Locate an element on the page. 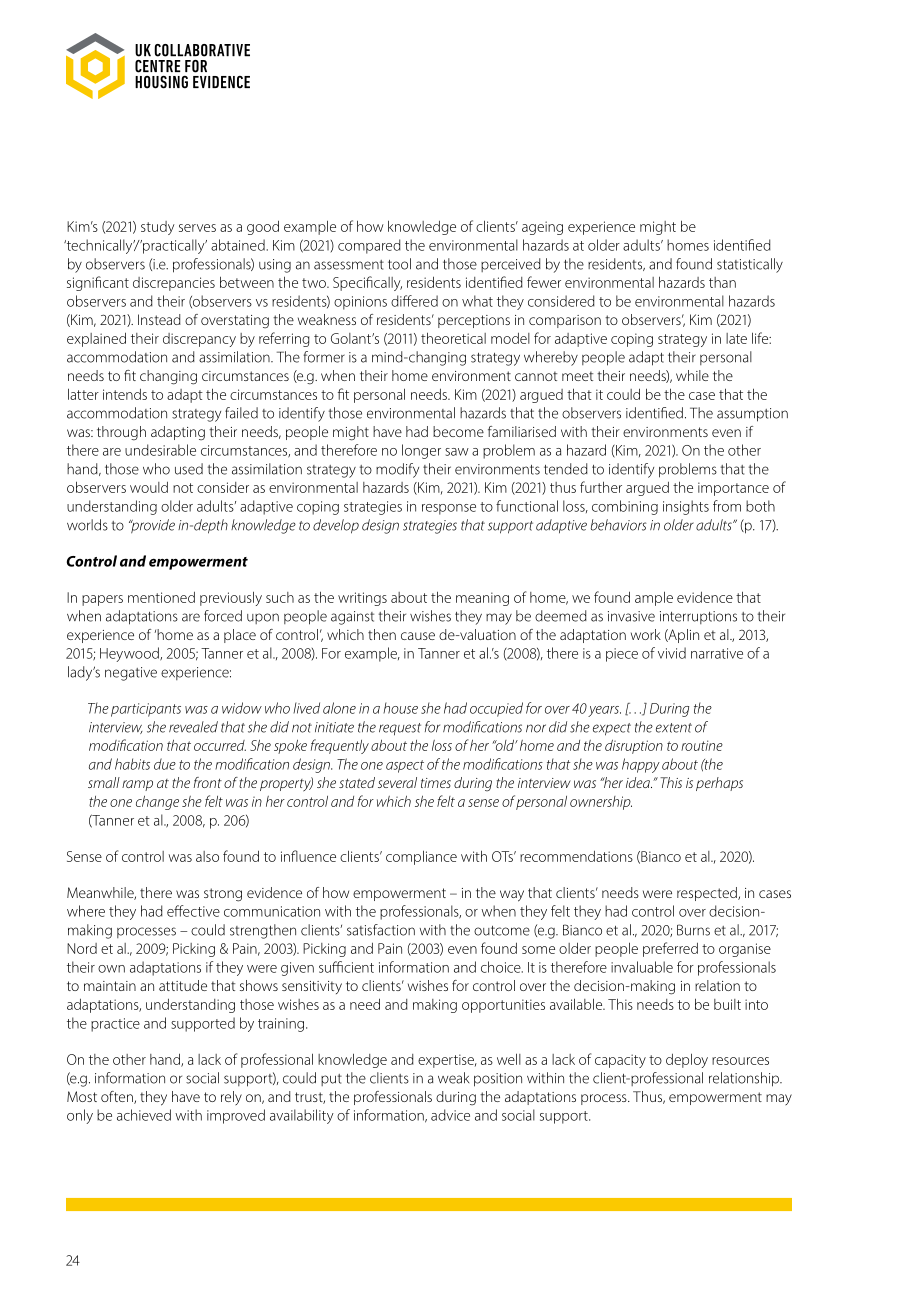 This document has width=924, height=1308. negative is located at coordinates (131, 674).
